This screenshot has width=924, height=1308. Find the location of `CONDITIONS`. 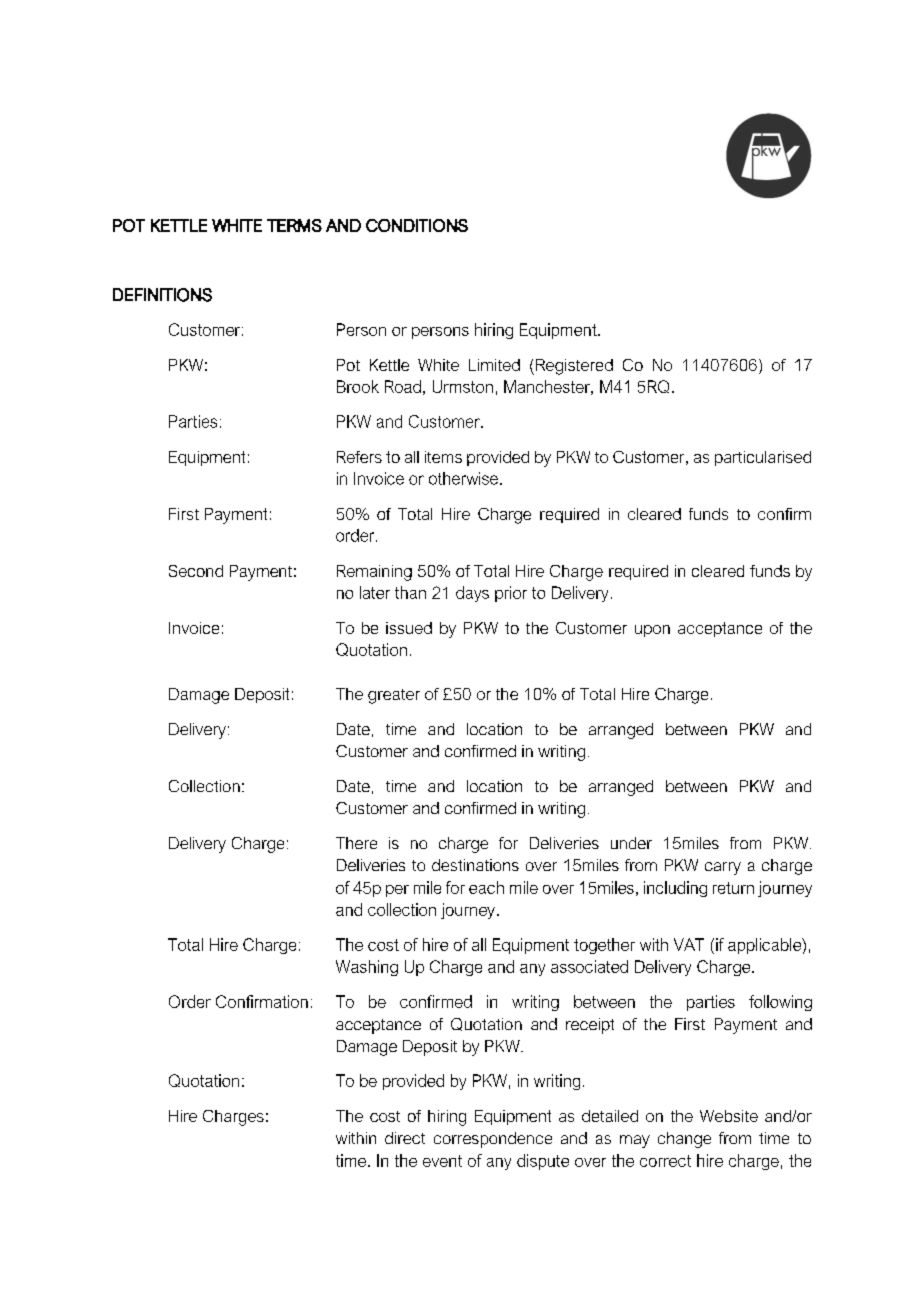

CONDITIONS is located at coordinates (417, 225).
